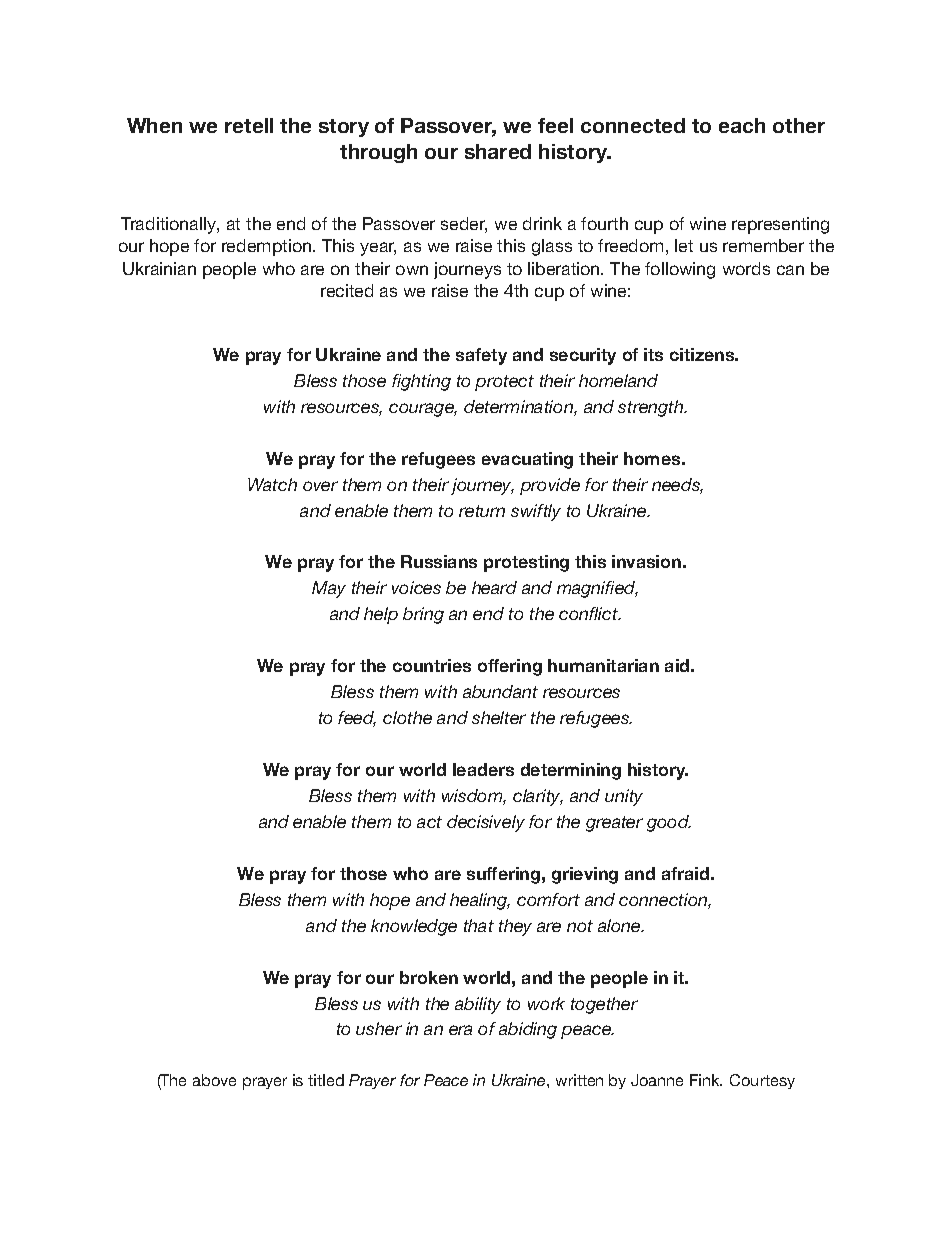  I want to click on abiding, so click(528, 1030).
